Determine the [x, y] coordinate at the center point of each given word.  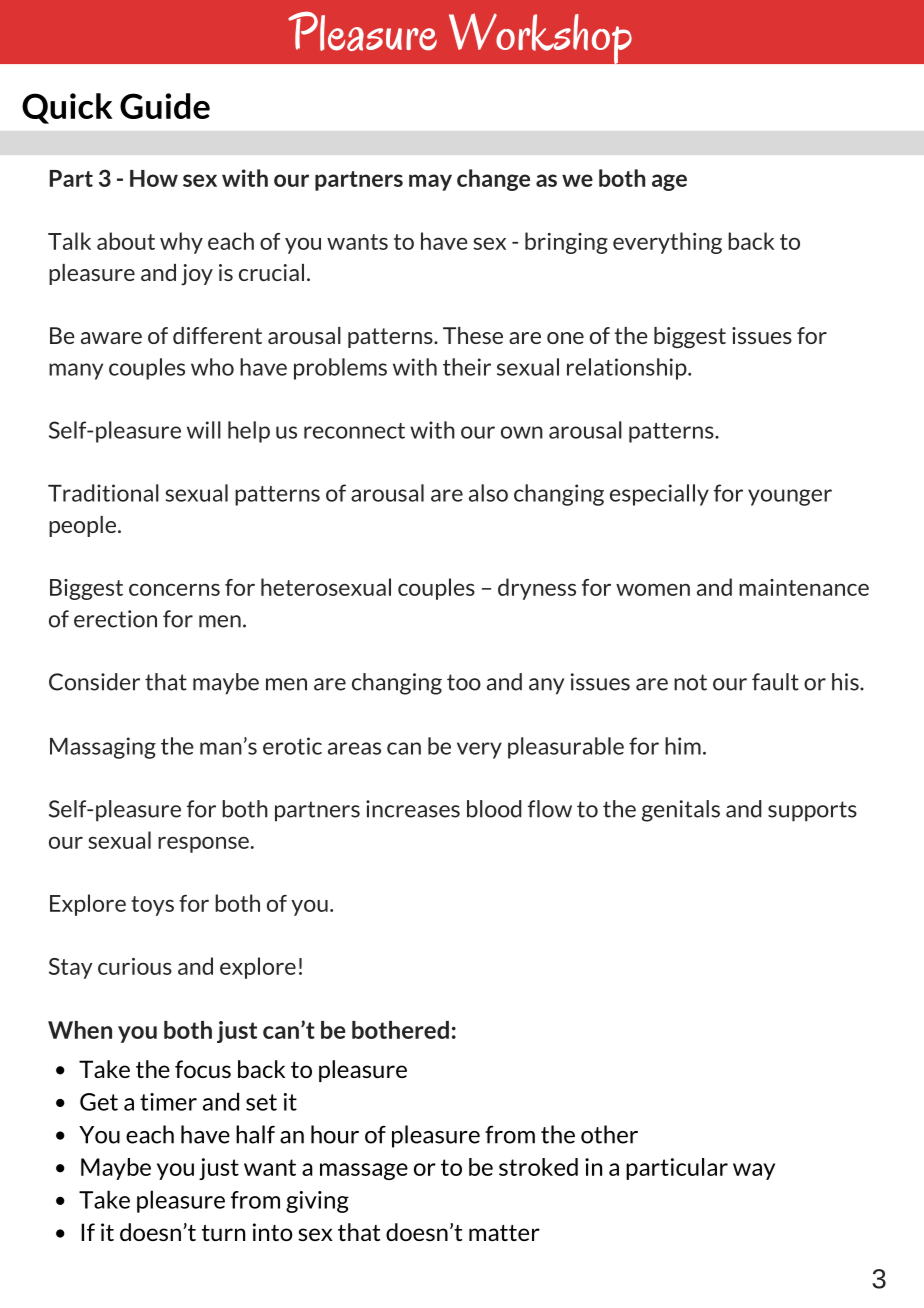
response [203, 844]
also [488, 493]
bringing [566, 243]
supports [812, 811]
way [754, 1171]
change [493, 180]
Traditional [103, 493]
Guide [165, 106]
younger [790, 497]
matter [504, 1233]
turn [223, 1233]
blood [494, 809]
